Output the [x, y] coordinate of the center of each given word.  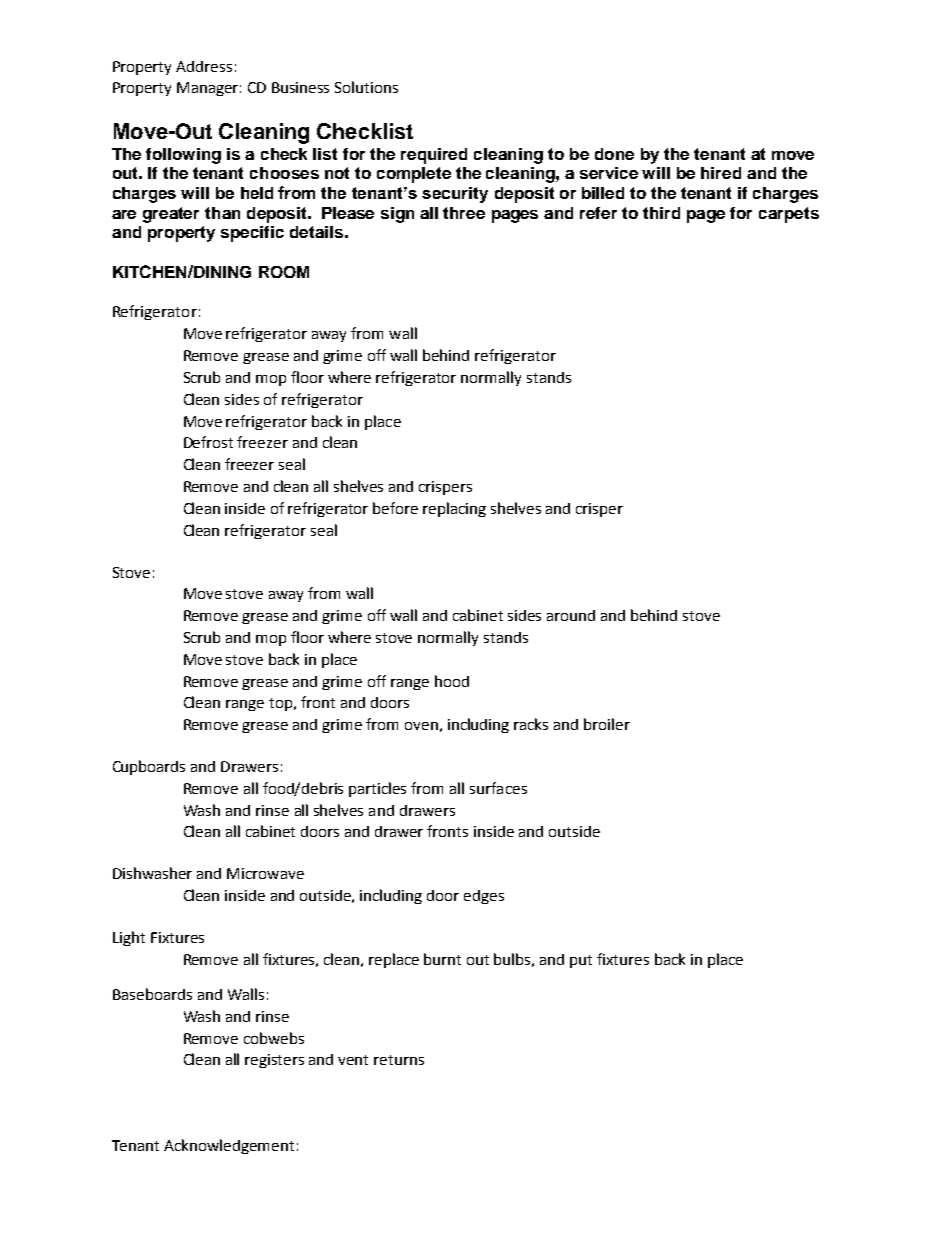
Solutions [366, 87]
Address [204, 66]
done [614, 154]
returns [399, 1060]
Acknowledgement [229, 1146]
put [581, 961]
